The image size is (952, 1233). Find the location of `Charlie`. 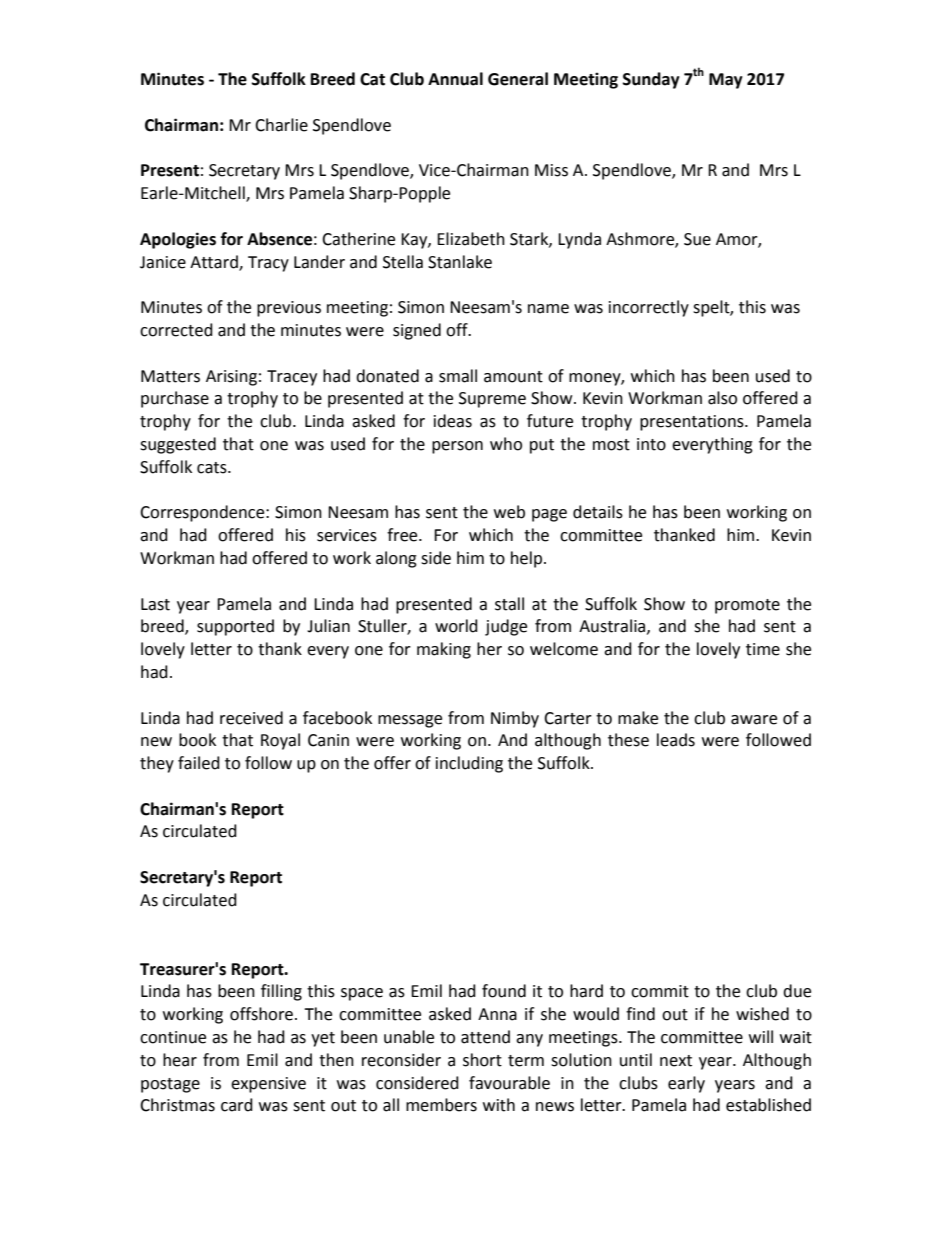

Charlie is located at coordinates (281, 125).
